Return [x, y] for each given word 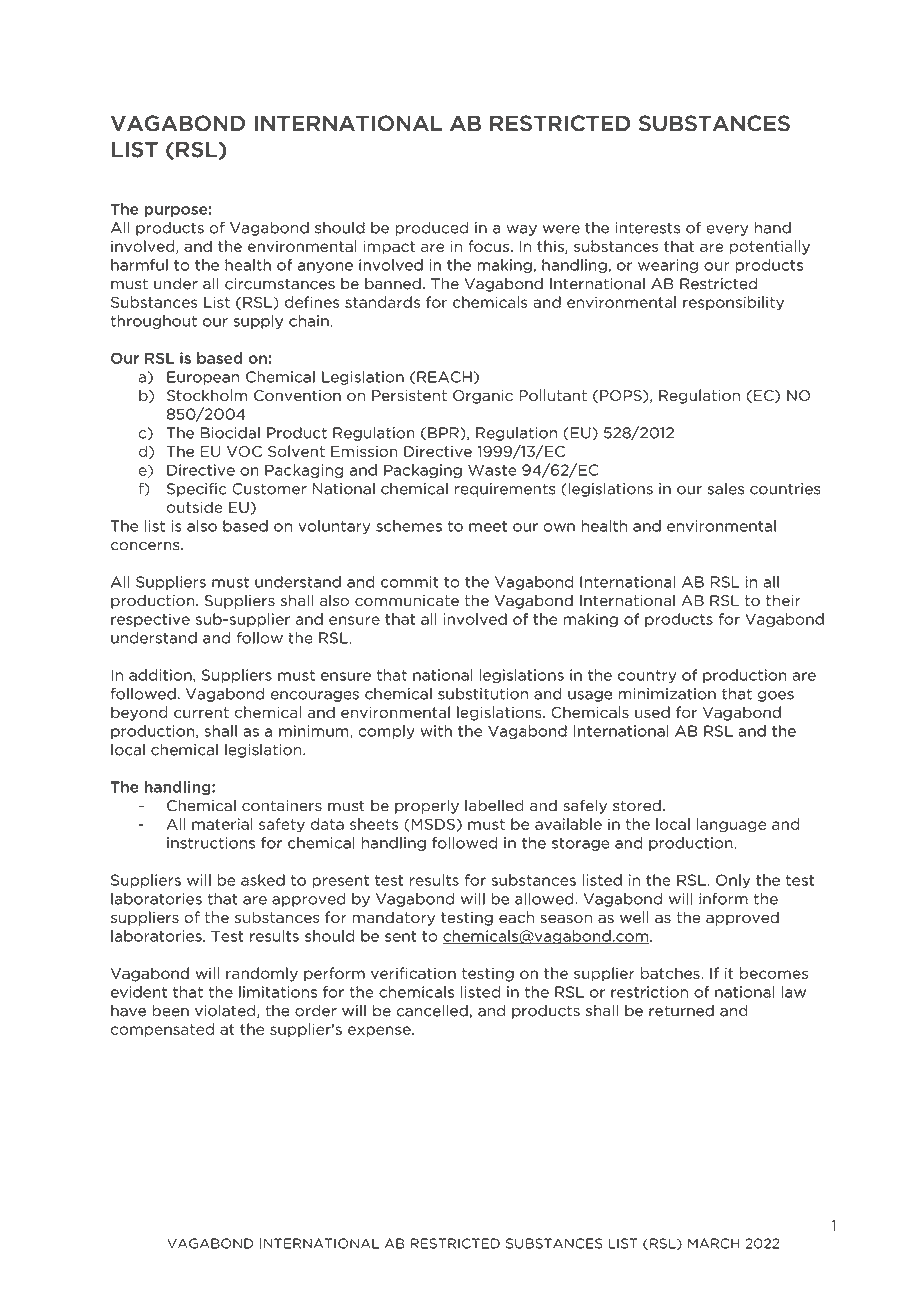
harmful [139, 265]
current [201, 712]
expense [380, 1032]
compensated [162, 1030]
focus [488, 246]
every [727, 230]
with [436, 731]
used [652, 712]
